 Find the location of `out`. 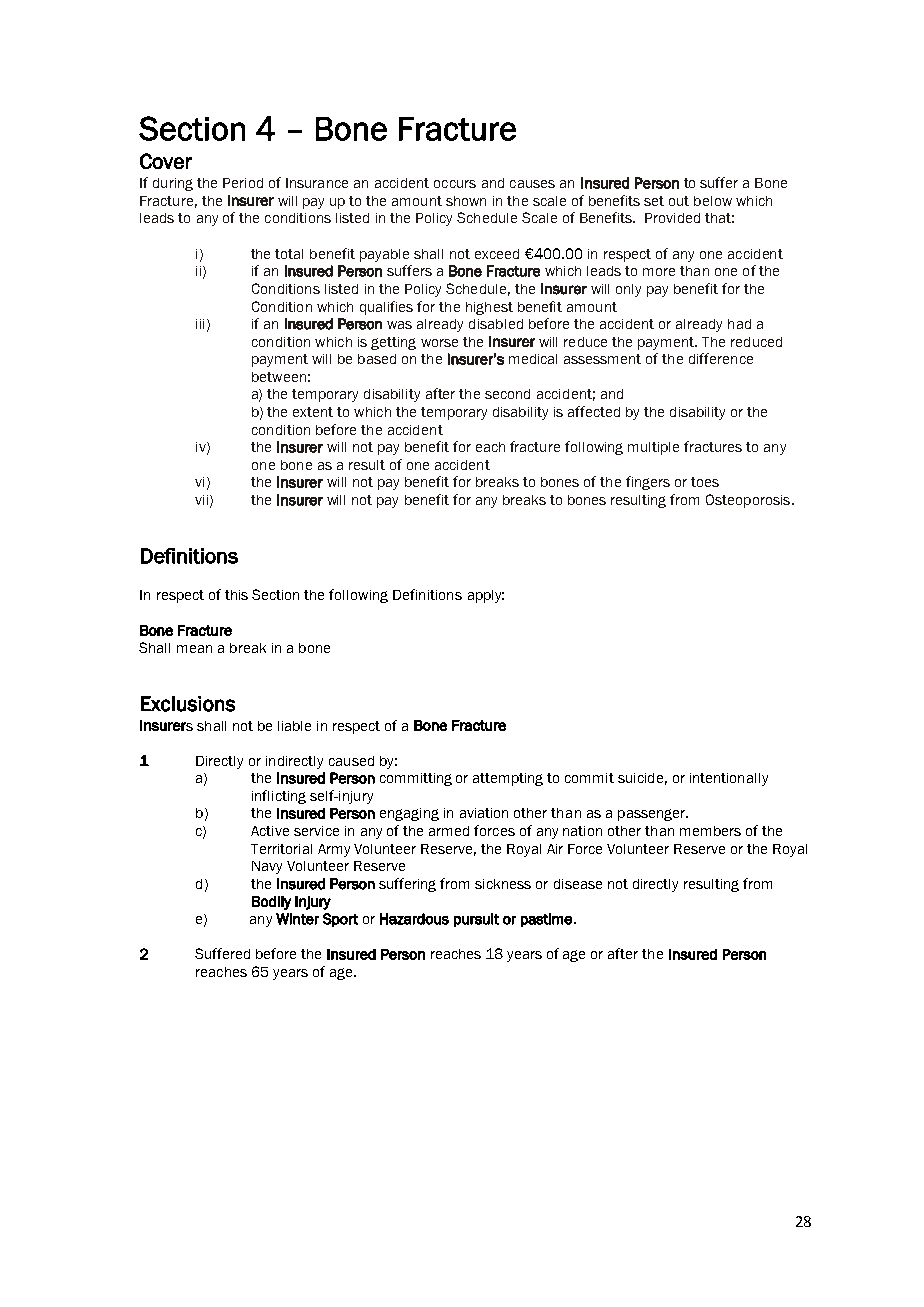

out is located at coordinates (679, 201).
